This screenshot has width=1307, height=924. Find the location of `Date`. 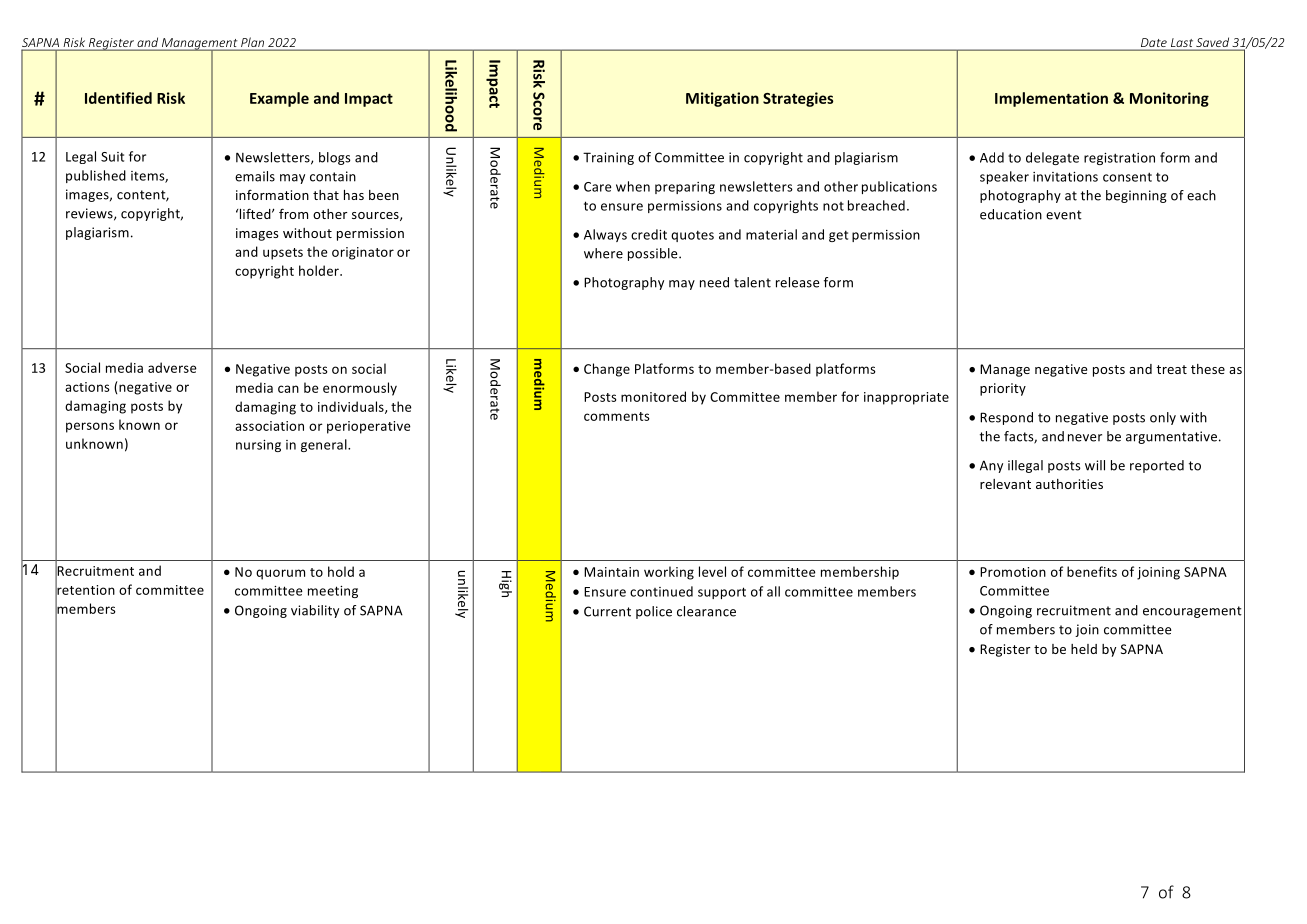

Date is located at coordinates (1154, 44).
